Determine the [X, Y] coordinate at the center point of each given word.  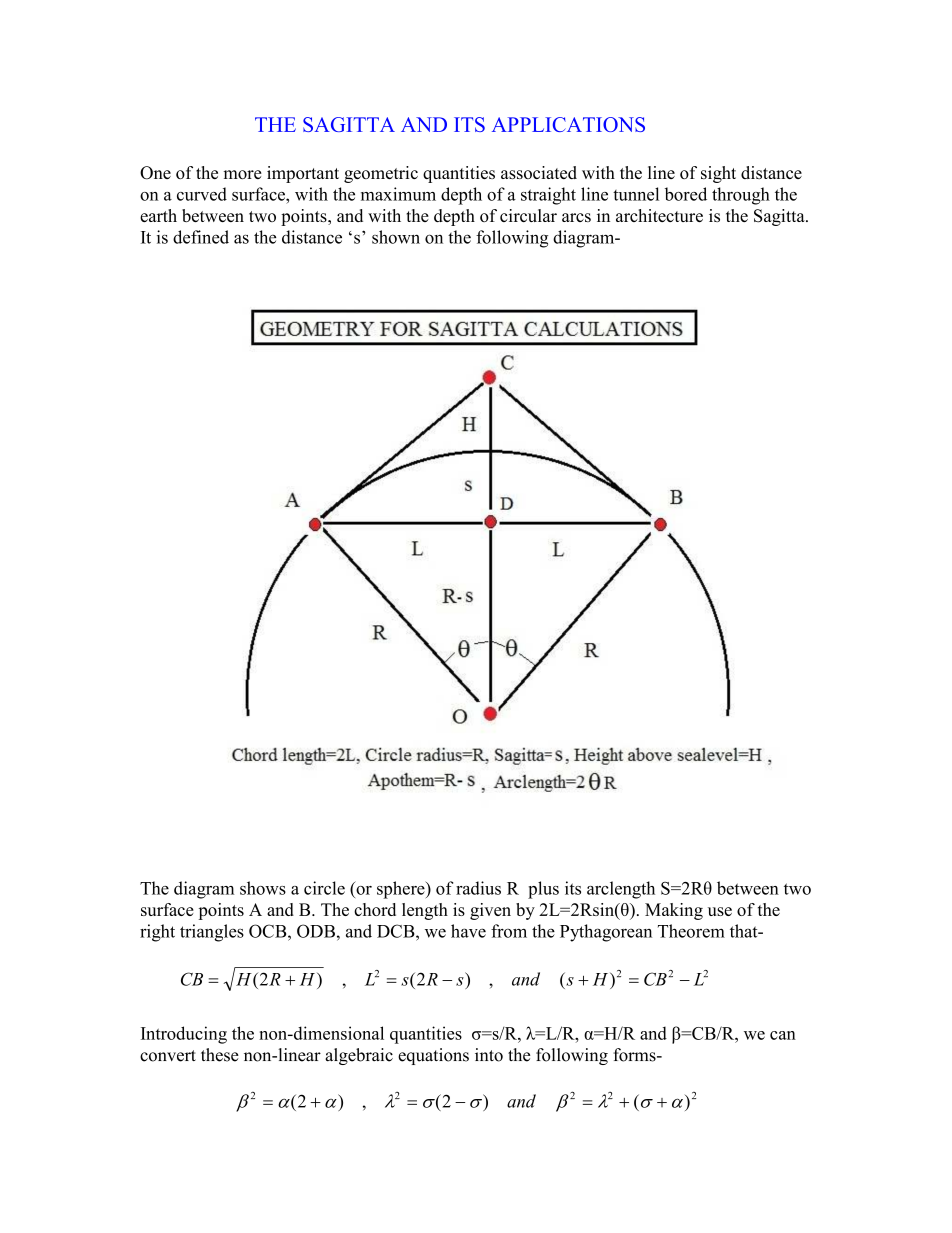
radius [478, 888]
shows [263, 888]
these [220, 1055]
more [243, 174]
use [720, 911]
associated [539, 172]
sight [718, 174]
